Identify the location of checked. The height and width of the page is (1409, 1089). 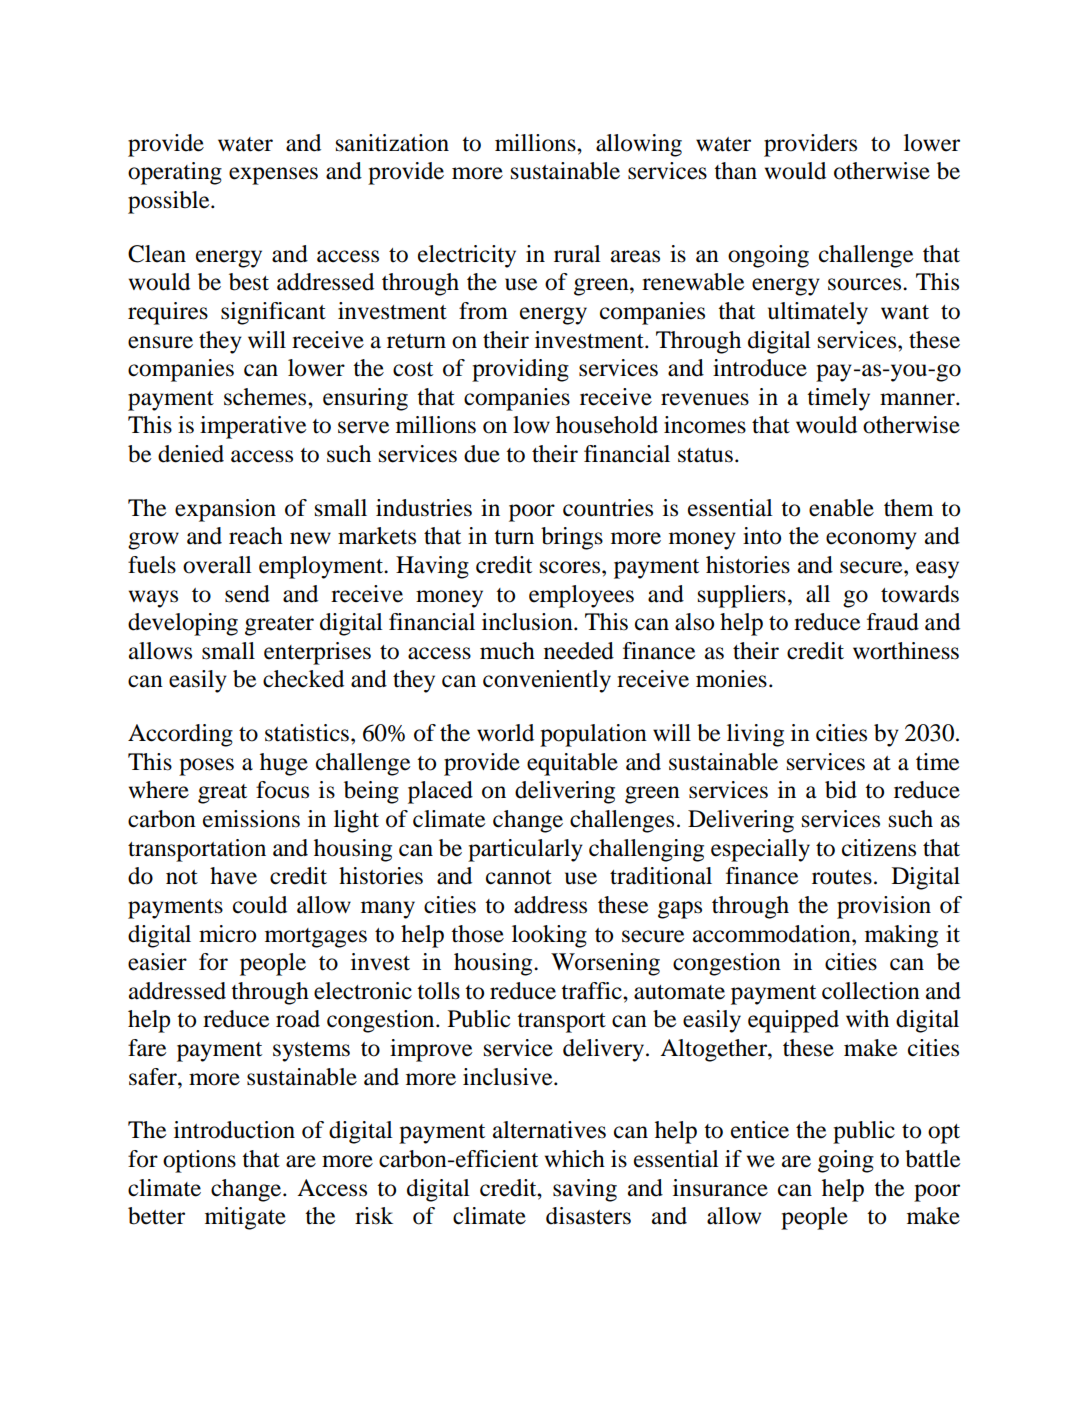
(303, 679).
